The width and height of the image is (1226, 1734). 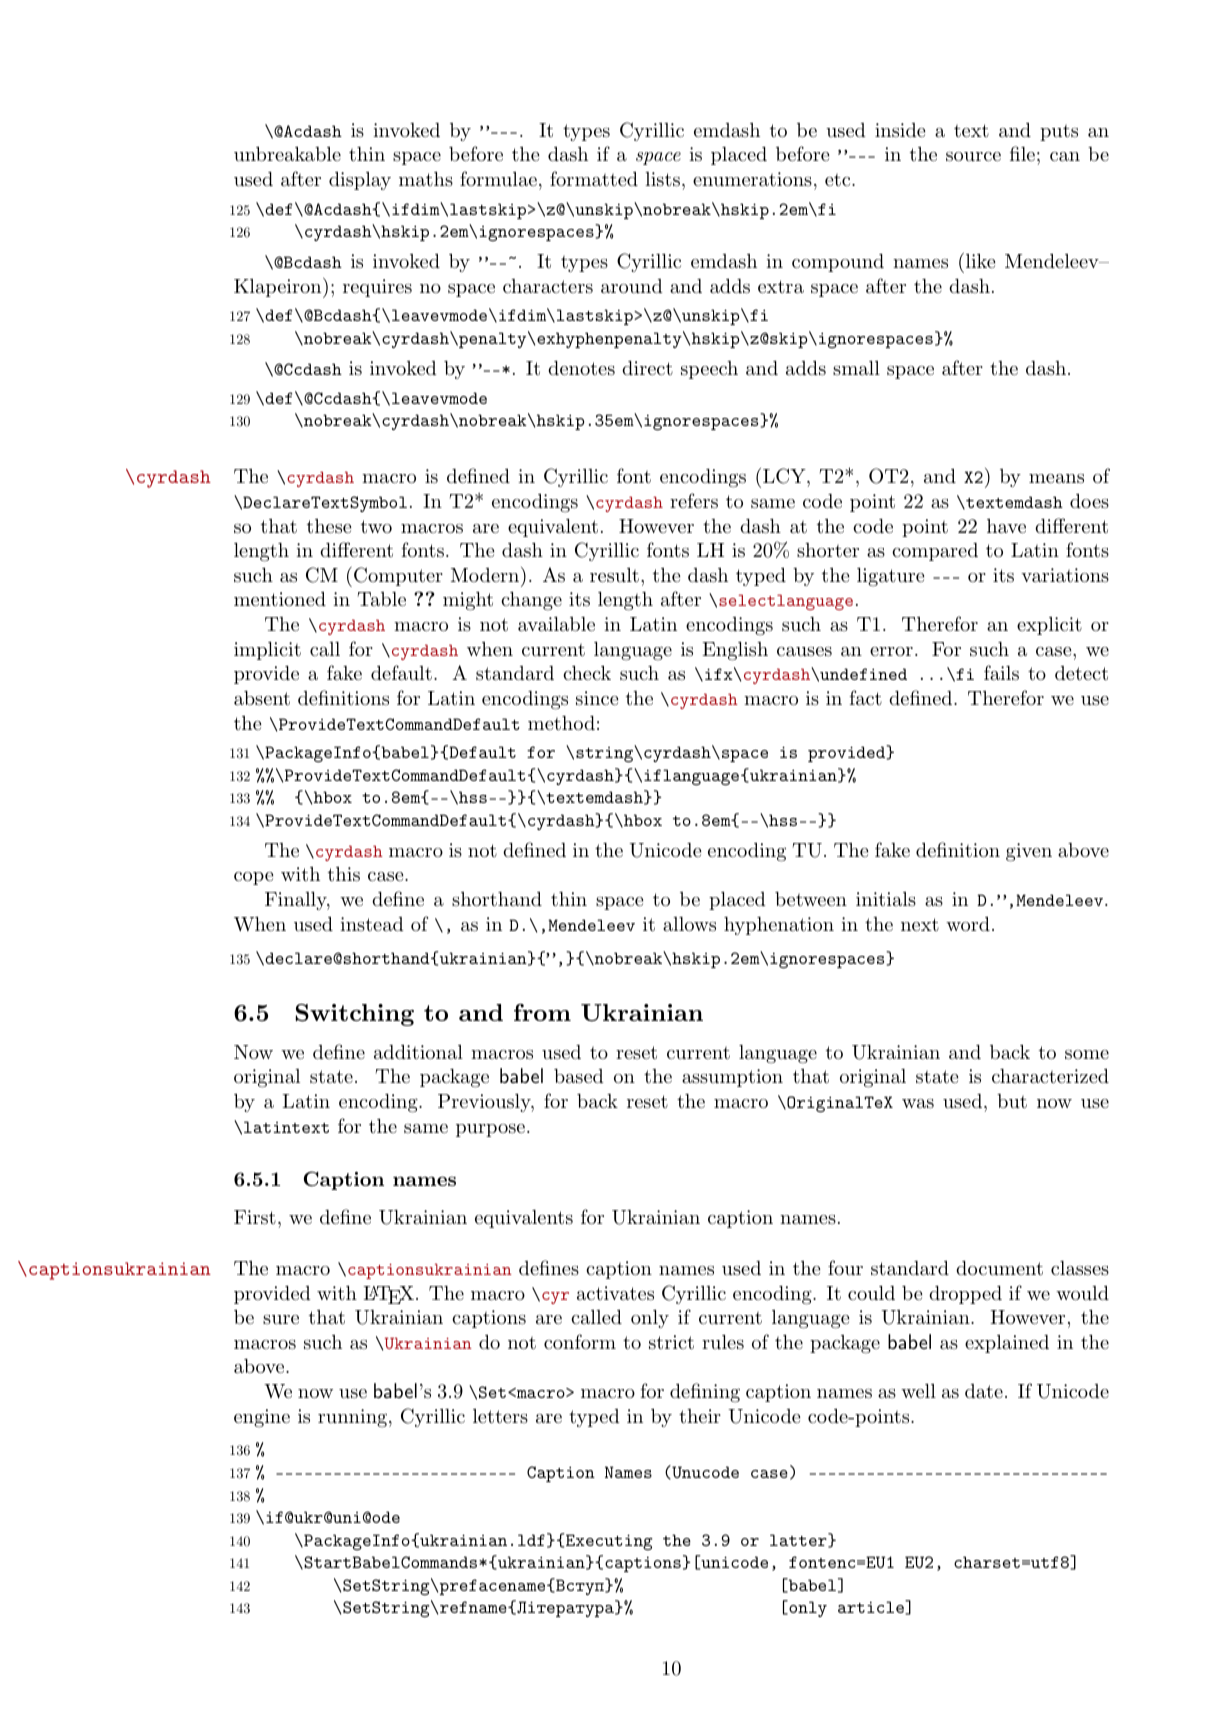 I want to click on display, so click(x=360, y=180).
